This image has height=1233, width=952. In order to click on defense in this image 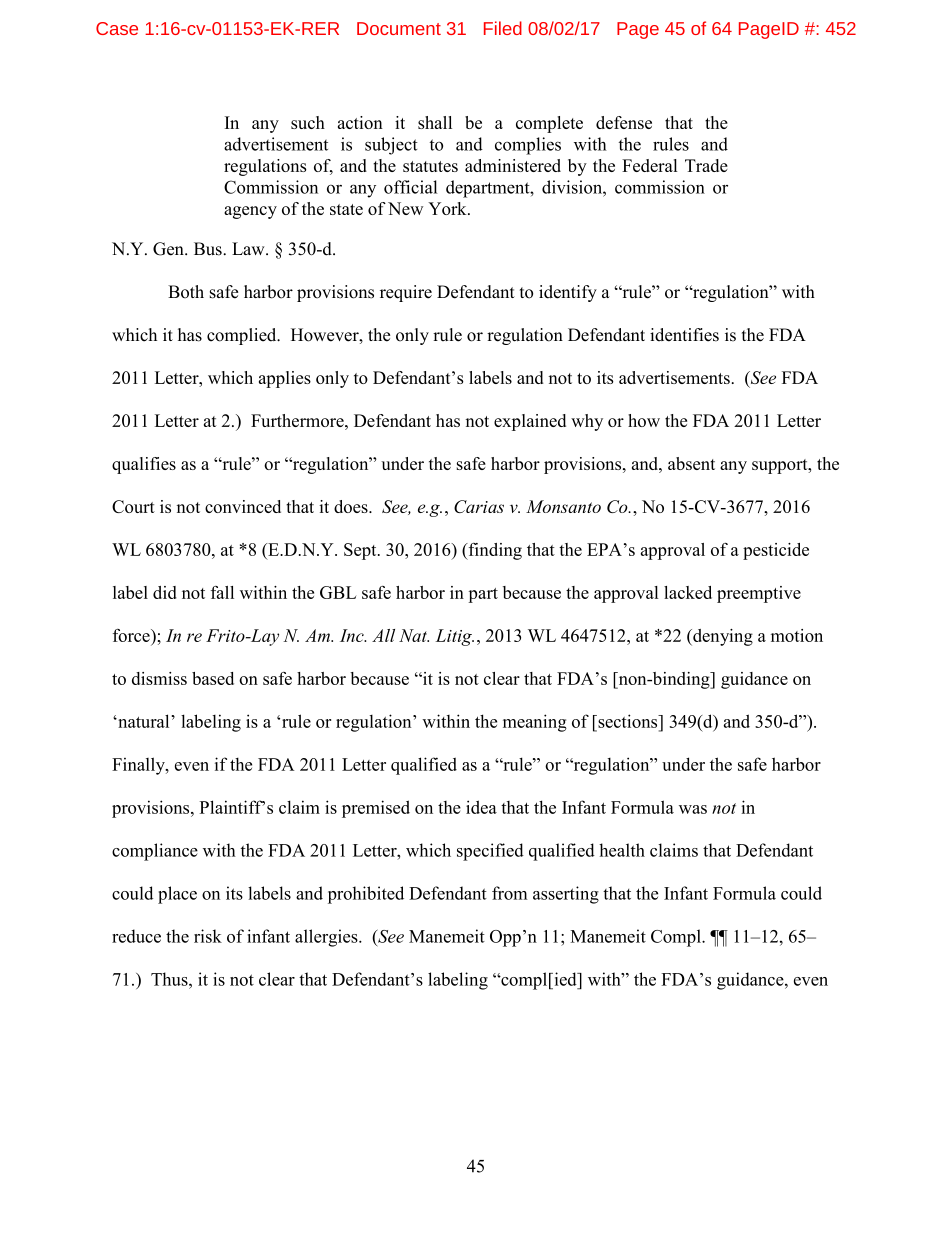, I will do `click(624, 122)`.
